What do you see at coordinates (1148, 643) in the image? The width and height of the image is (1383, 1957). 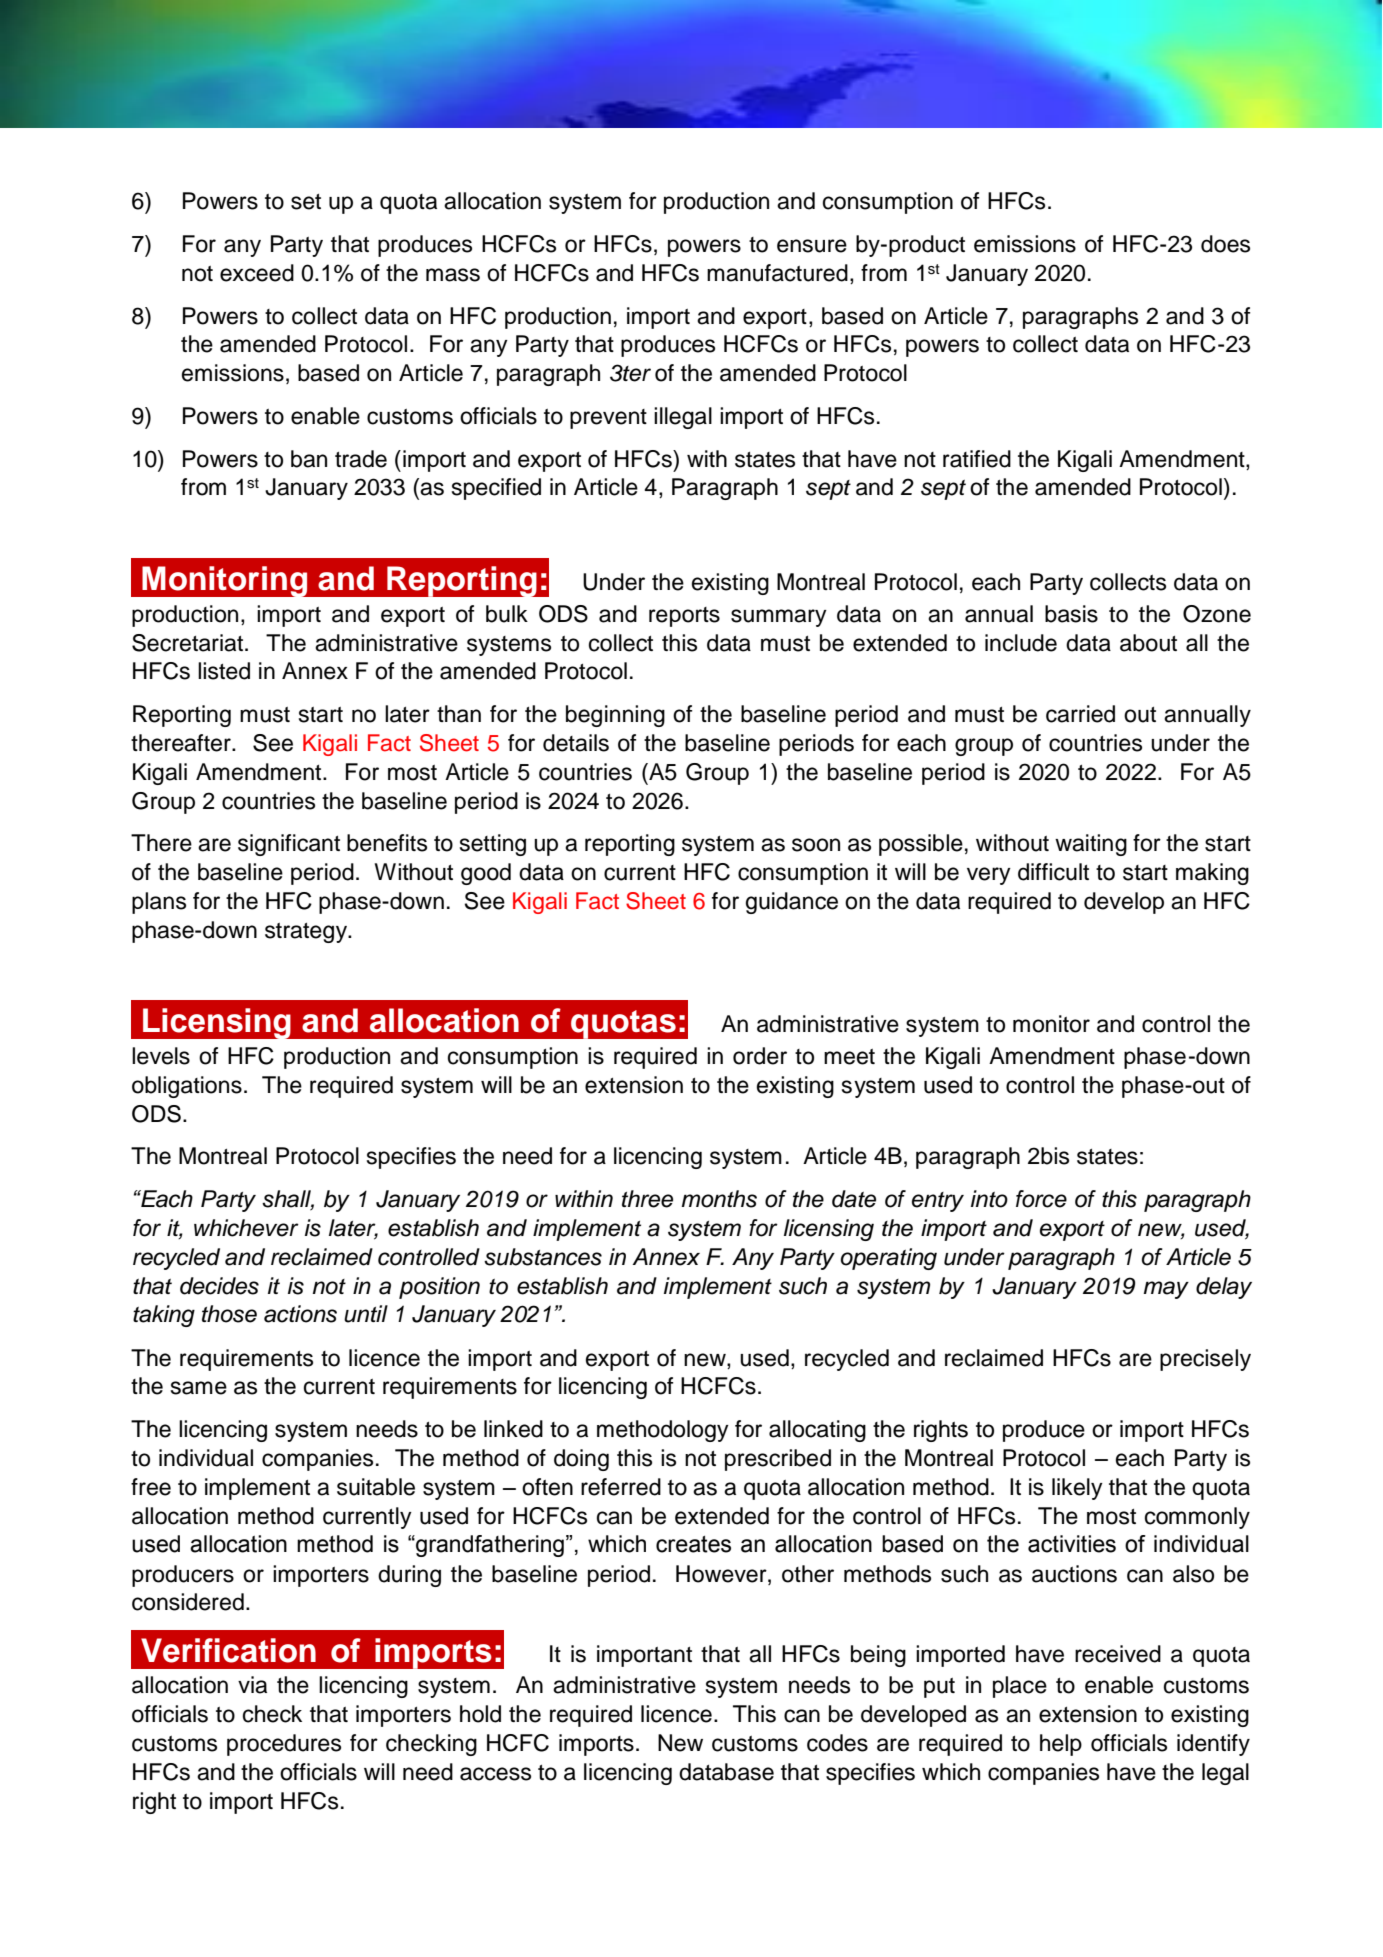 I see `about` at bounding box center [1148, 643].
